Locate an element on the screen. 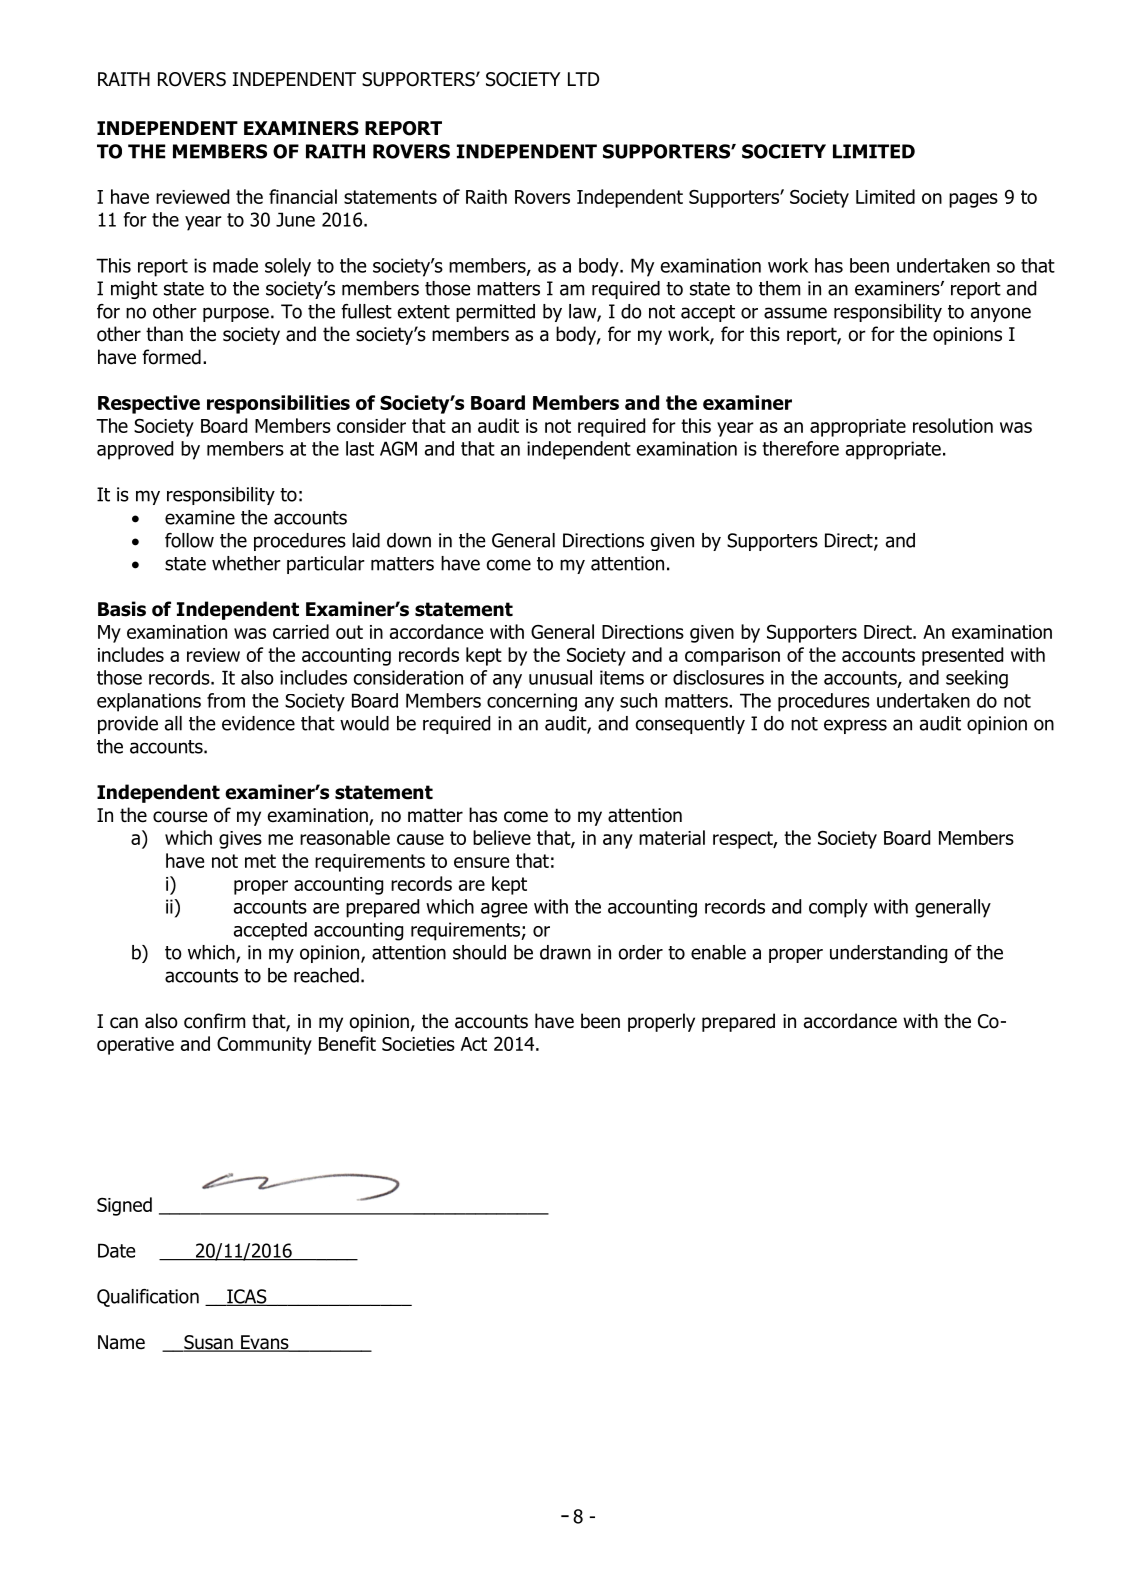 The width and height of the screenshot is (1129, 1596). Qualification is located at coordinates (148, 1298).
